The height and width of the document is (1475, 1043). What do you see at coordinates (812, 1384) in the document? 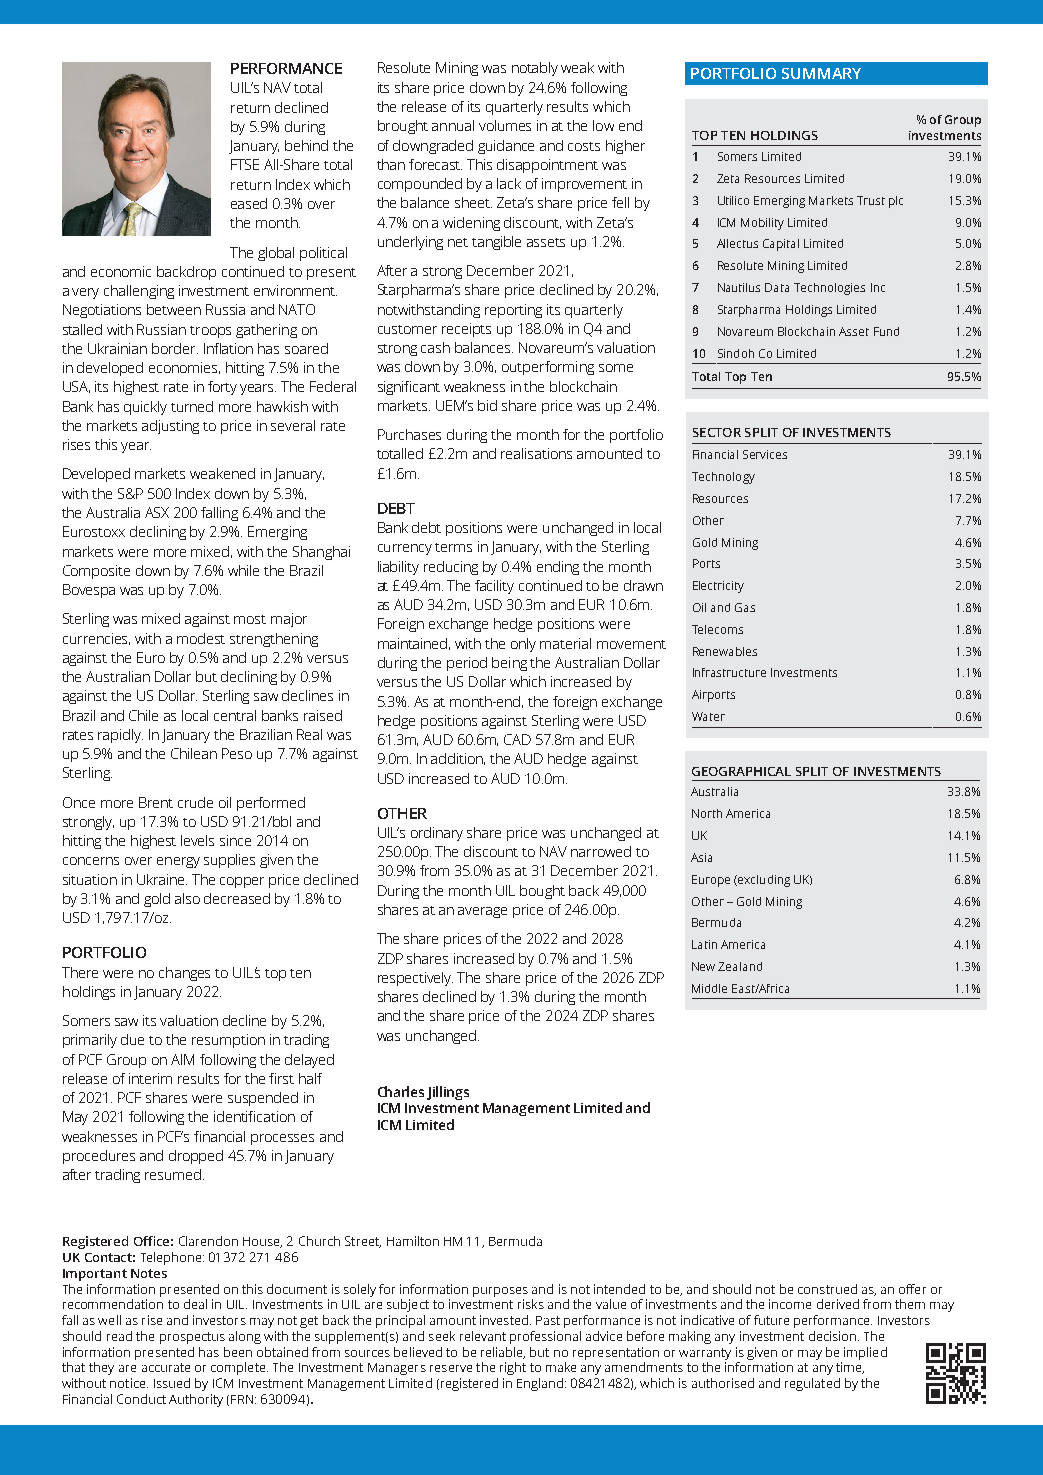
I see `regulated` at bounding box center [812, 1384].
